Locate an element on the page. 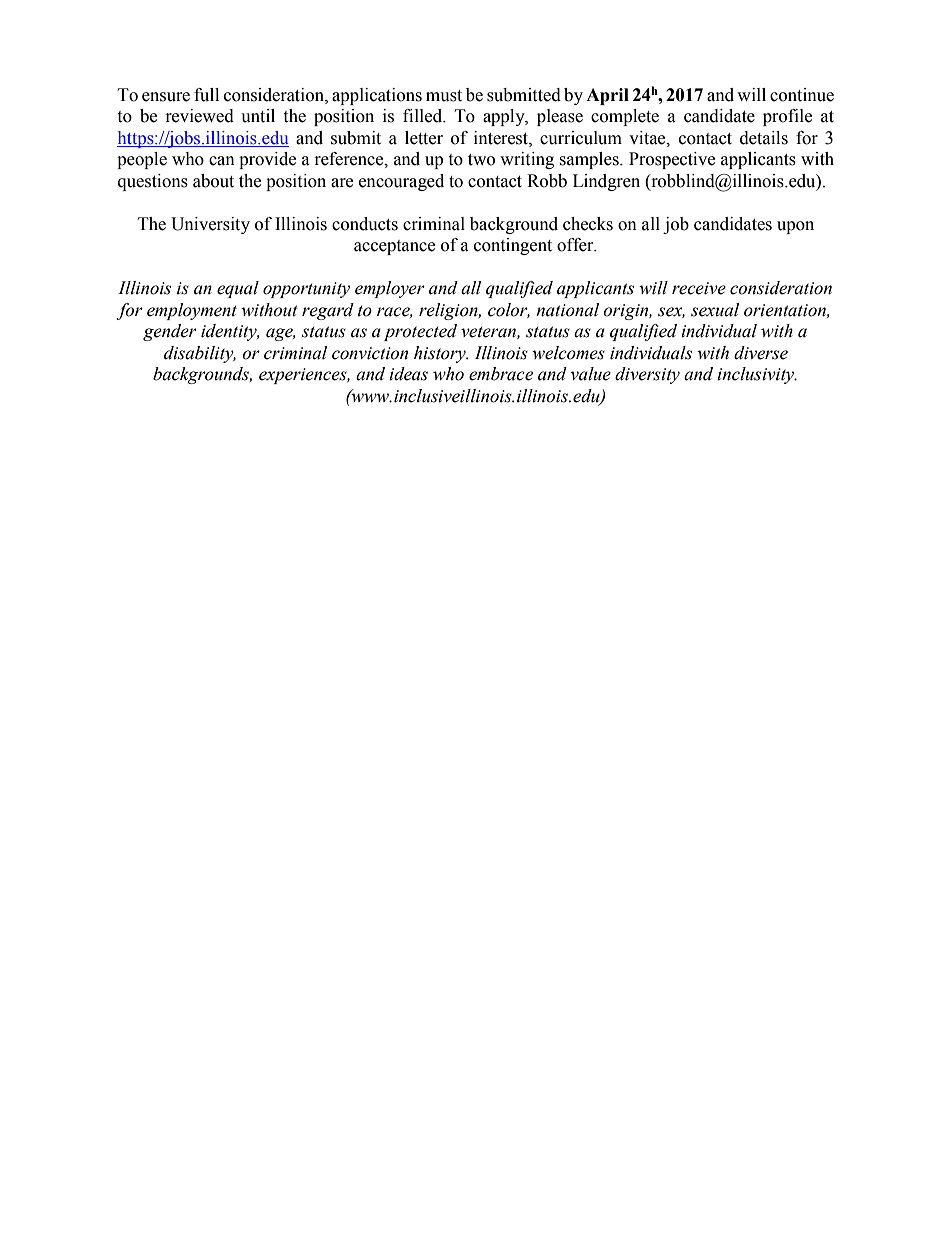 The width and height of the image is (952, 1233). full is located at coordinates (206, 95).
